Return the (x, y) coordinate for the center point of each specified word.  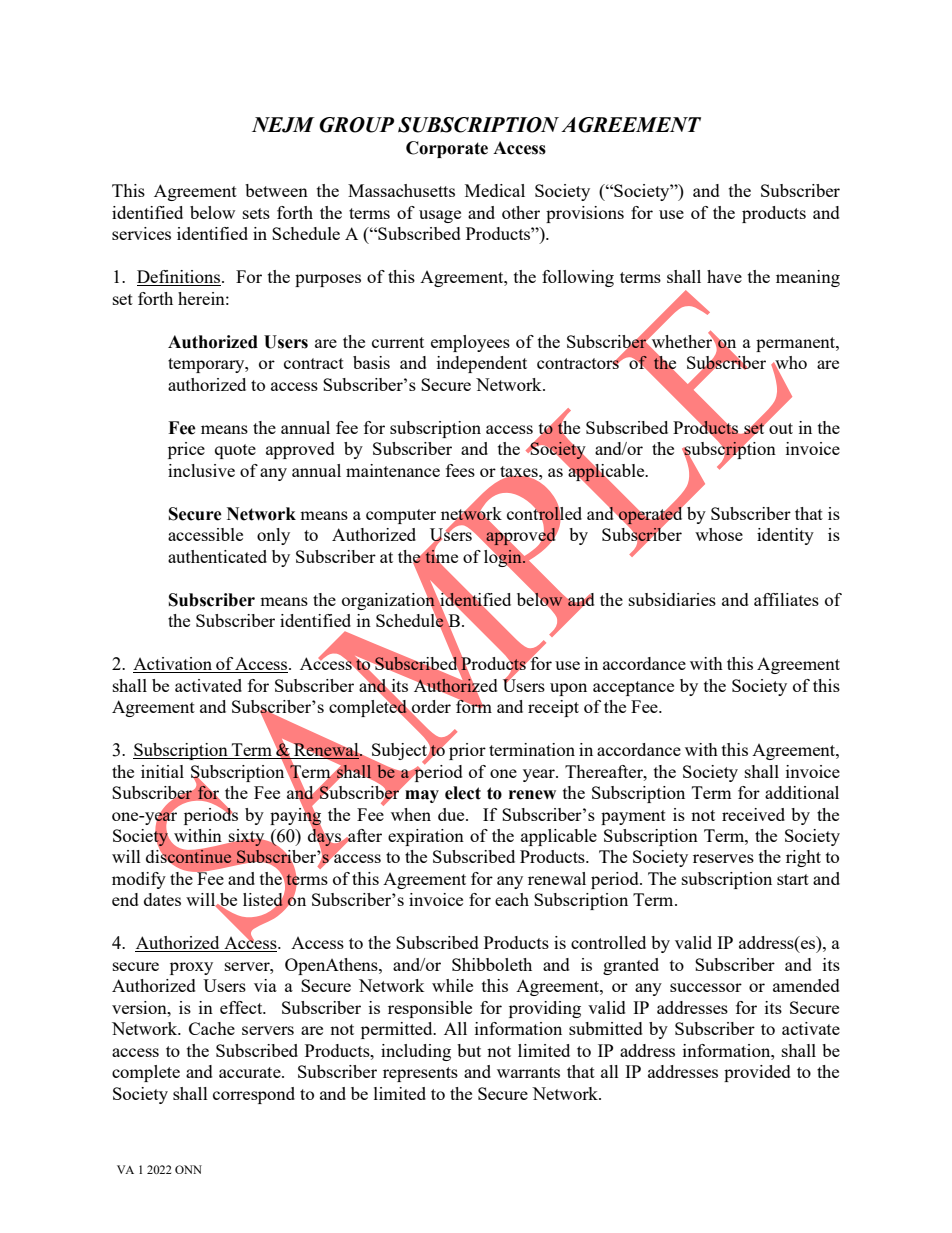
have (724, 276)
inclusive (201, 470)
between (276, 190)
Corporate (447, 149)
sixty (246, 837)
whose (719, 534)
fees (460, 470)
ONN (188, 1169)
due (452, 814)
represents (420, 1074)
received (753, 814)
